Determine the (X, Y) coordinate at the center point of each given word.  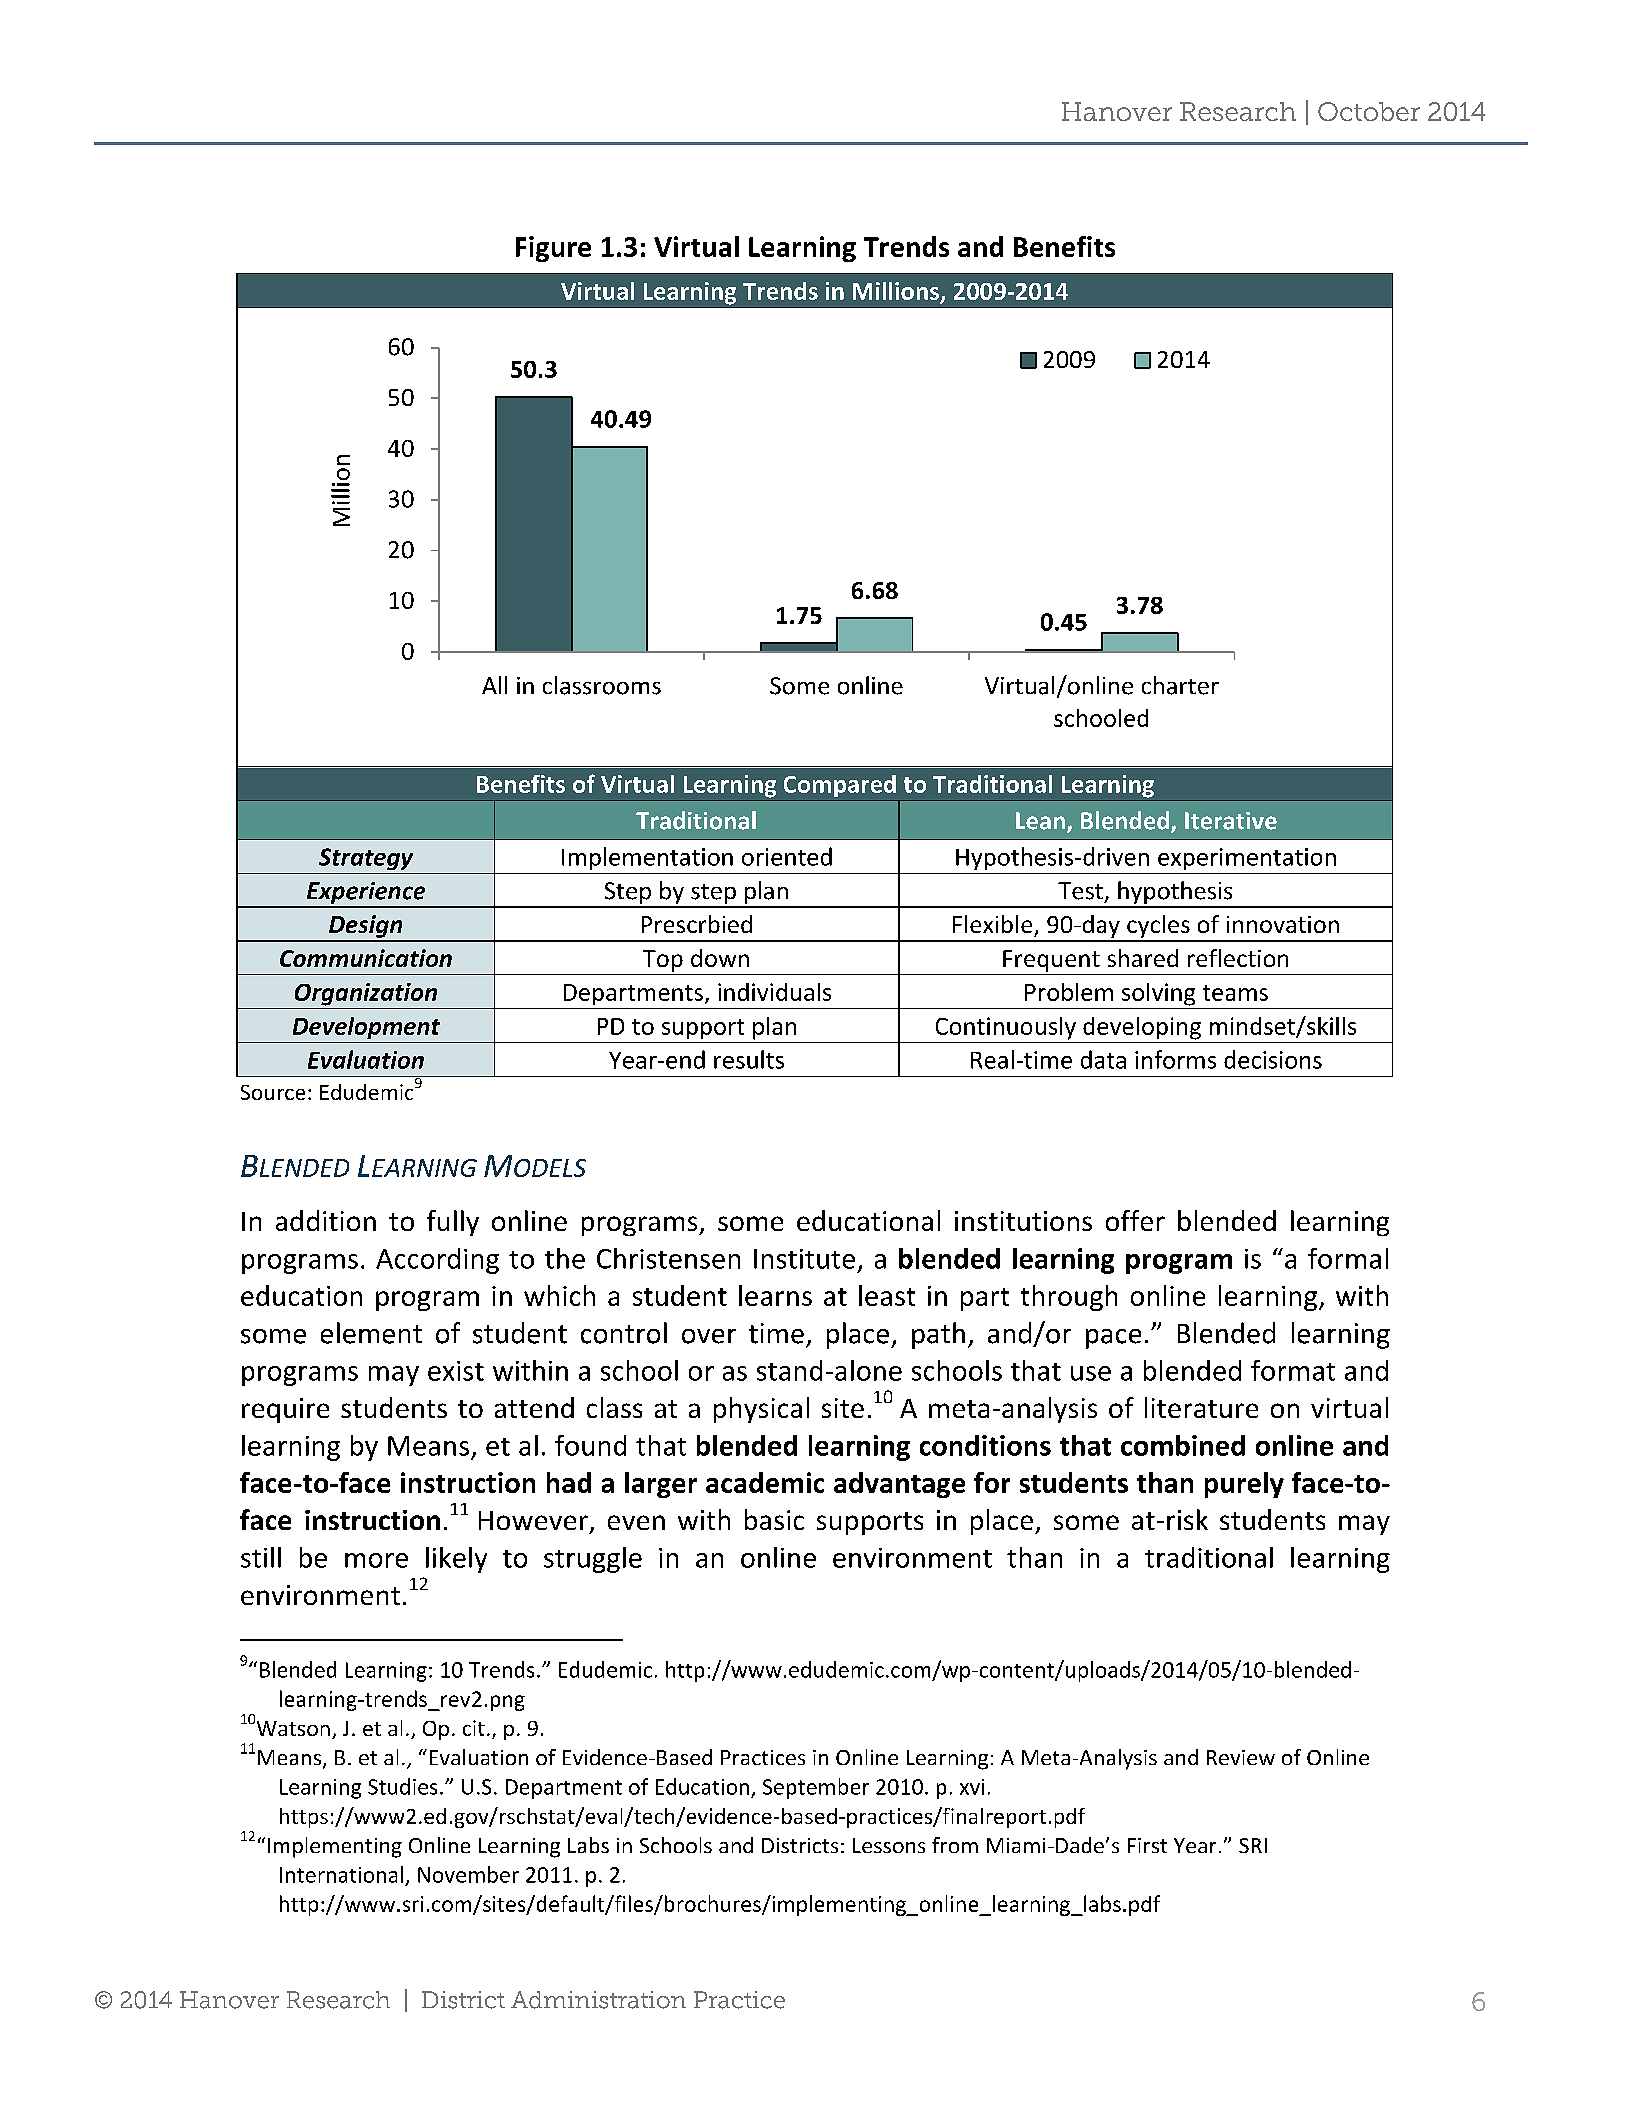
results (749, 1059)
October (1369, 111)
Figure (553, 249)
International (341, 1874)
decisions (1273, 1059)
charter (1180, 685)
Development (366, 1028)
